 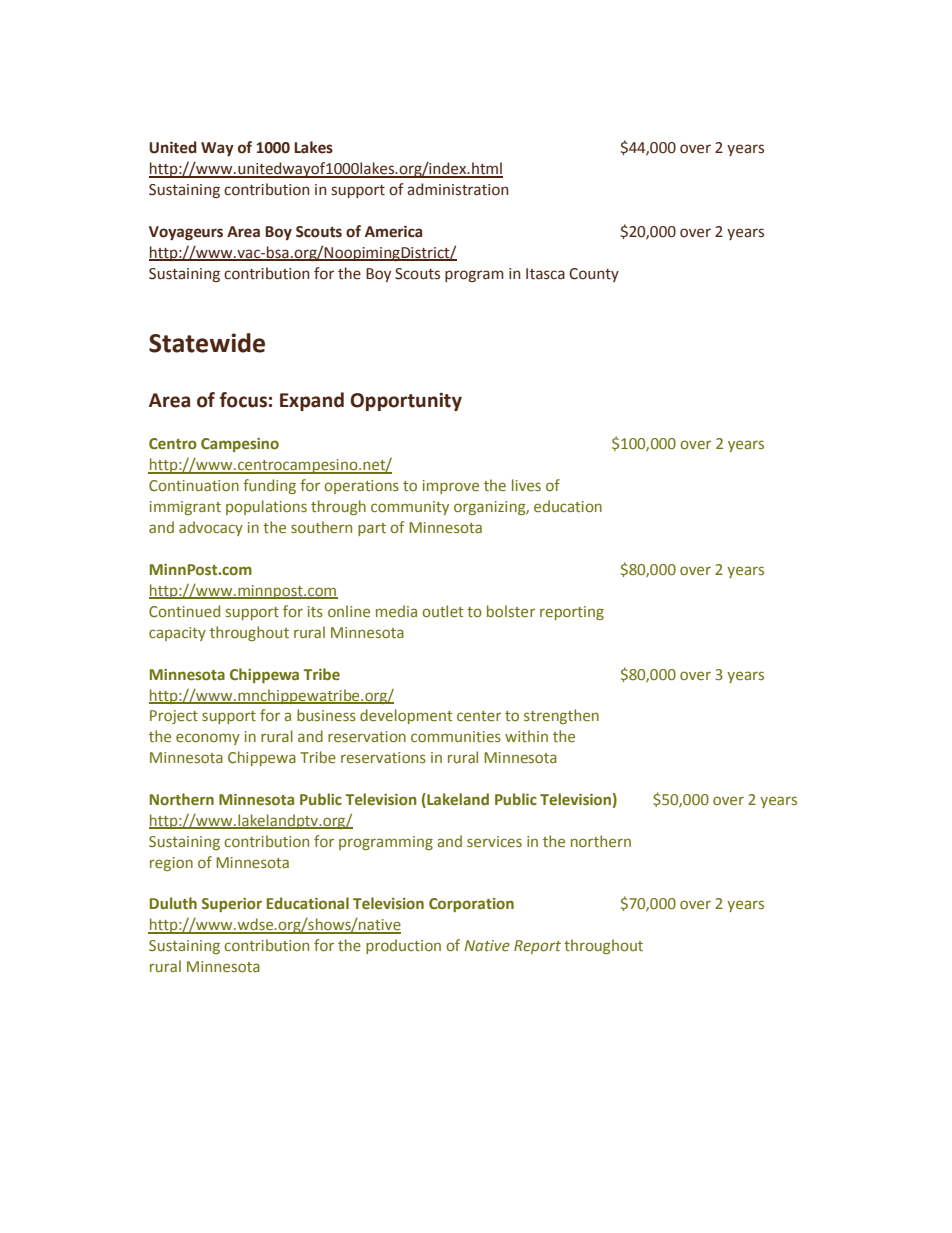 I want to click on Superior, so click(x=232, y=905).
